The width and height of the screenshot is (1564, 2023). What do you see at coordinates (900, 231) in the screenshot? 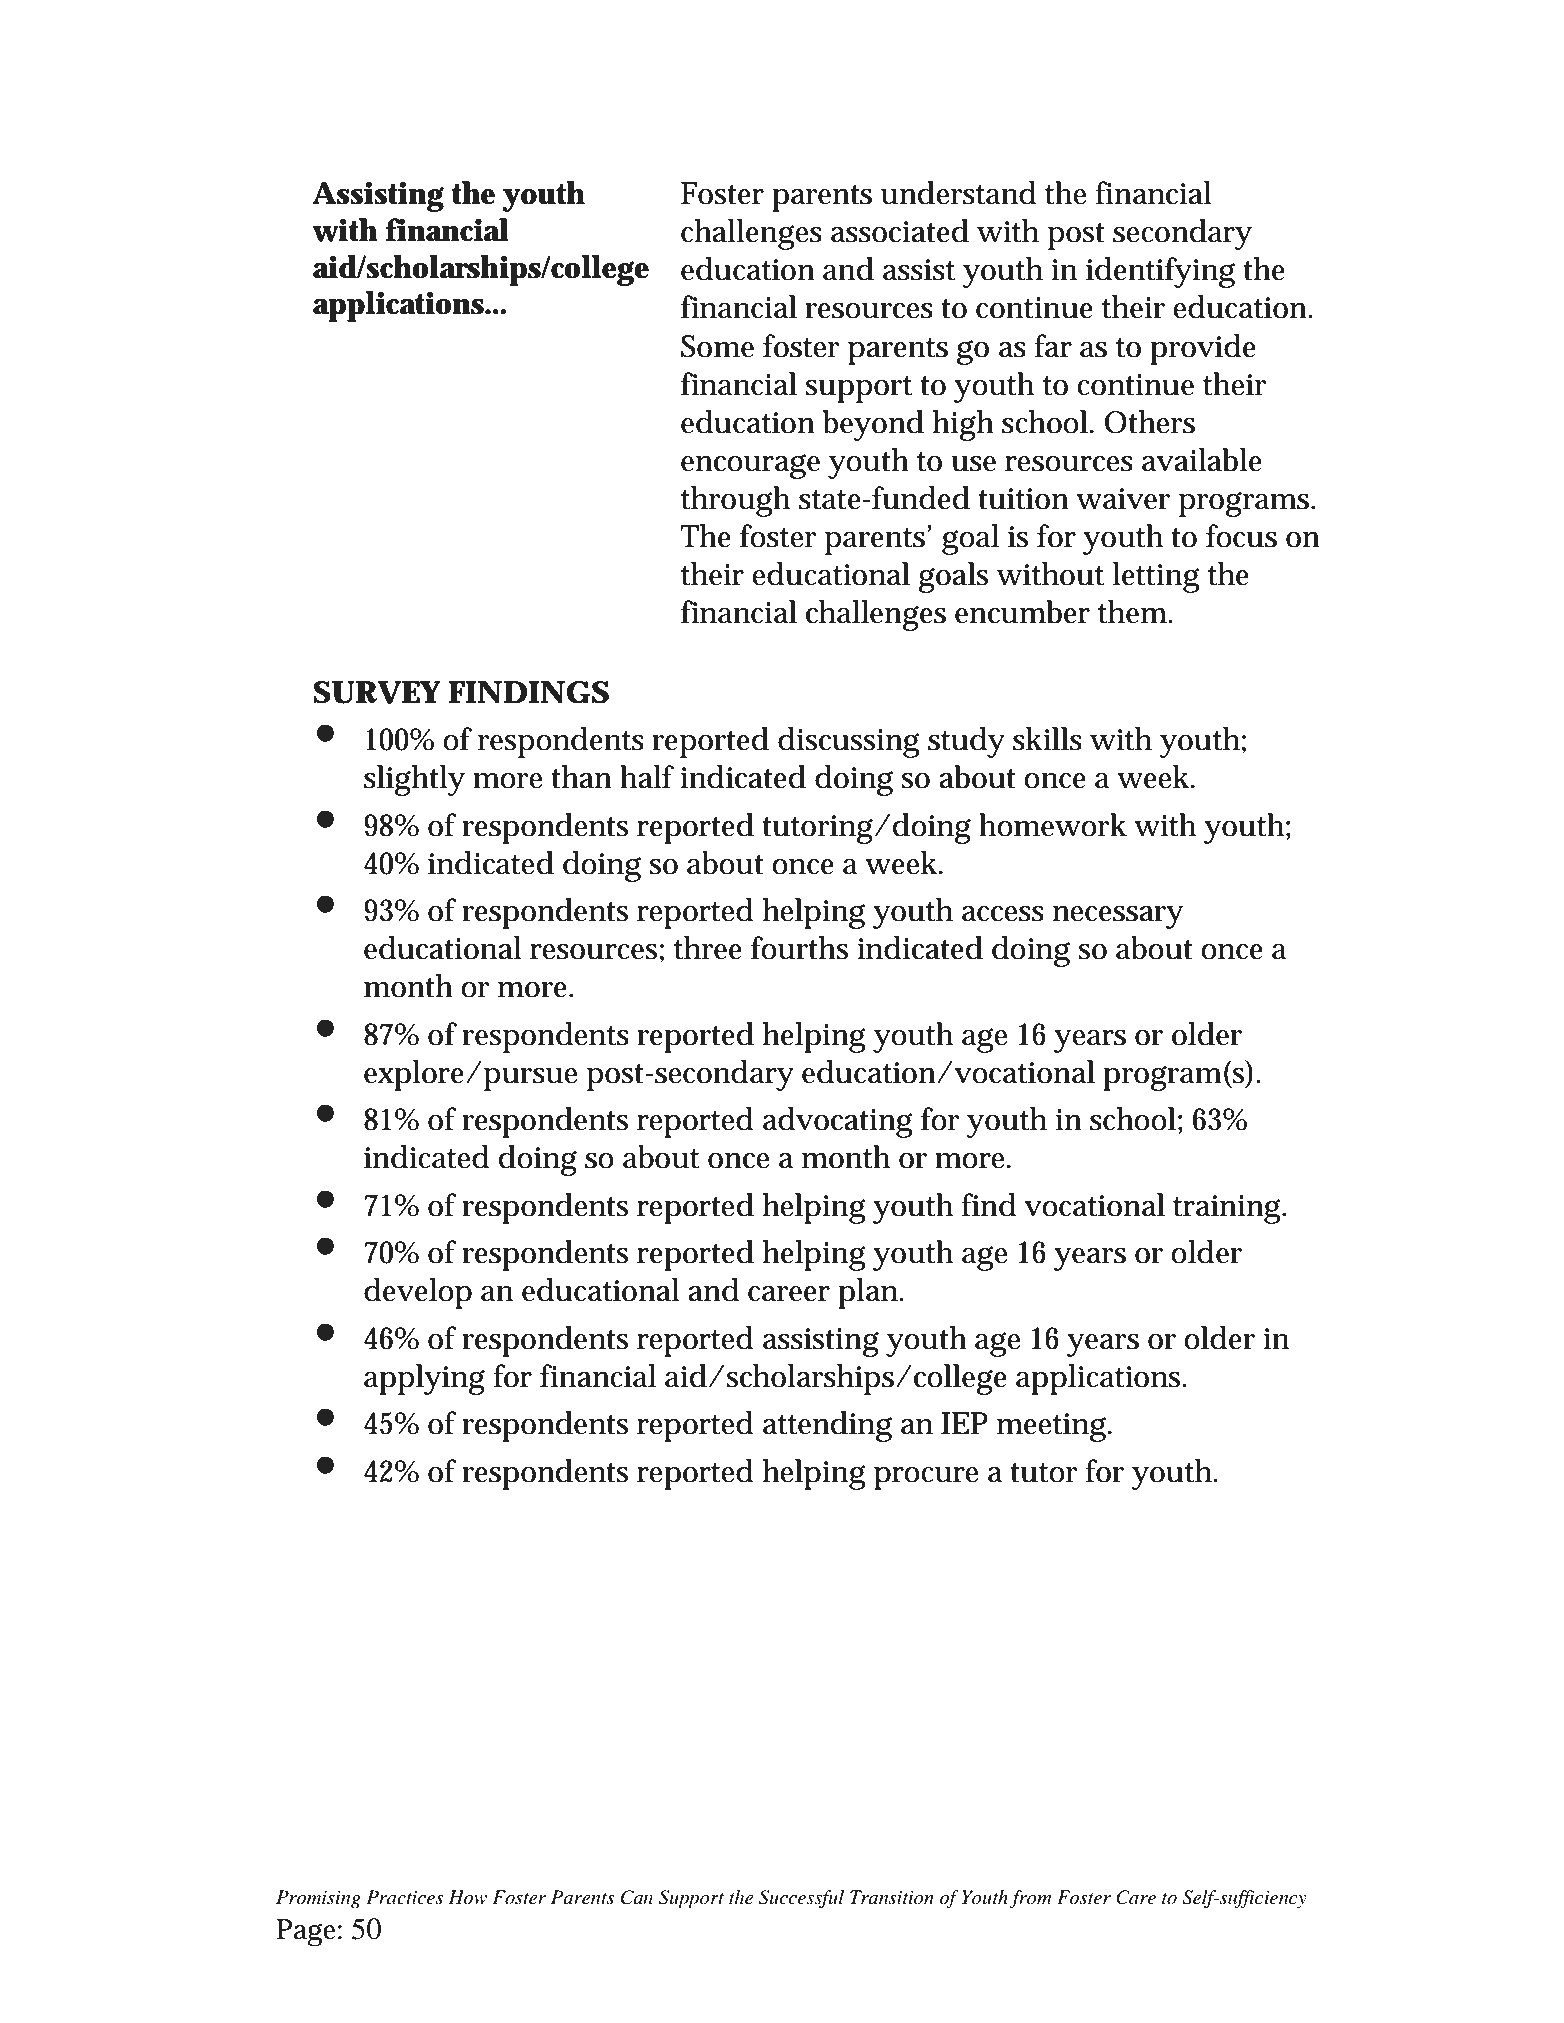
I see `associated` at bounding box center [900, 231].
